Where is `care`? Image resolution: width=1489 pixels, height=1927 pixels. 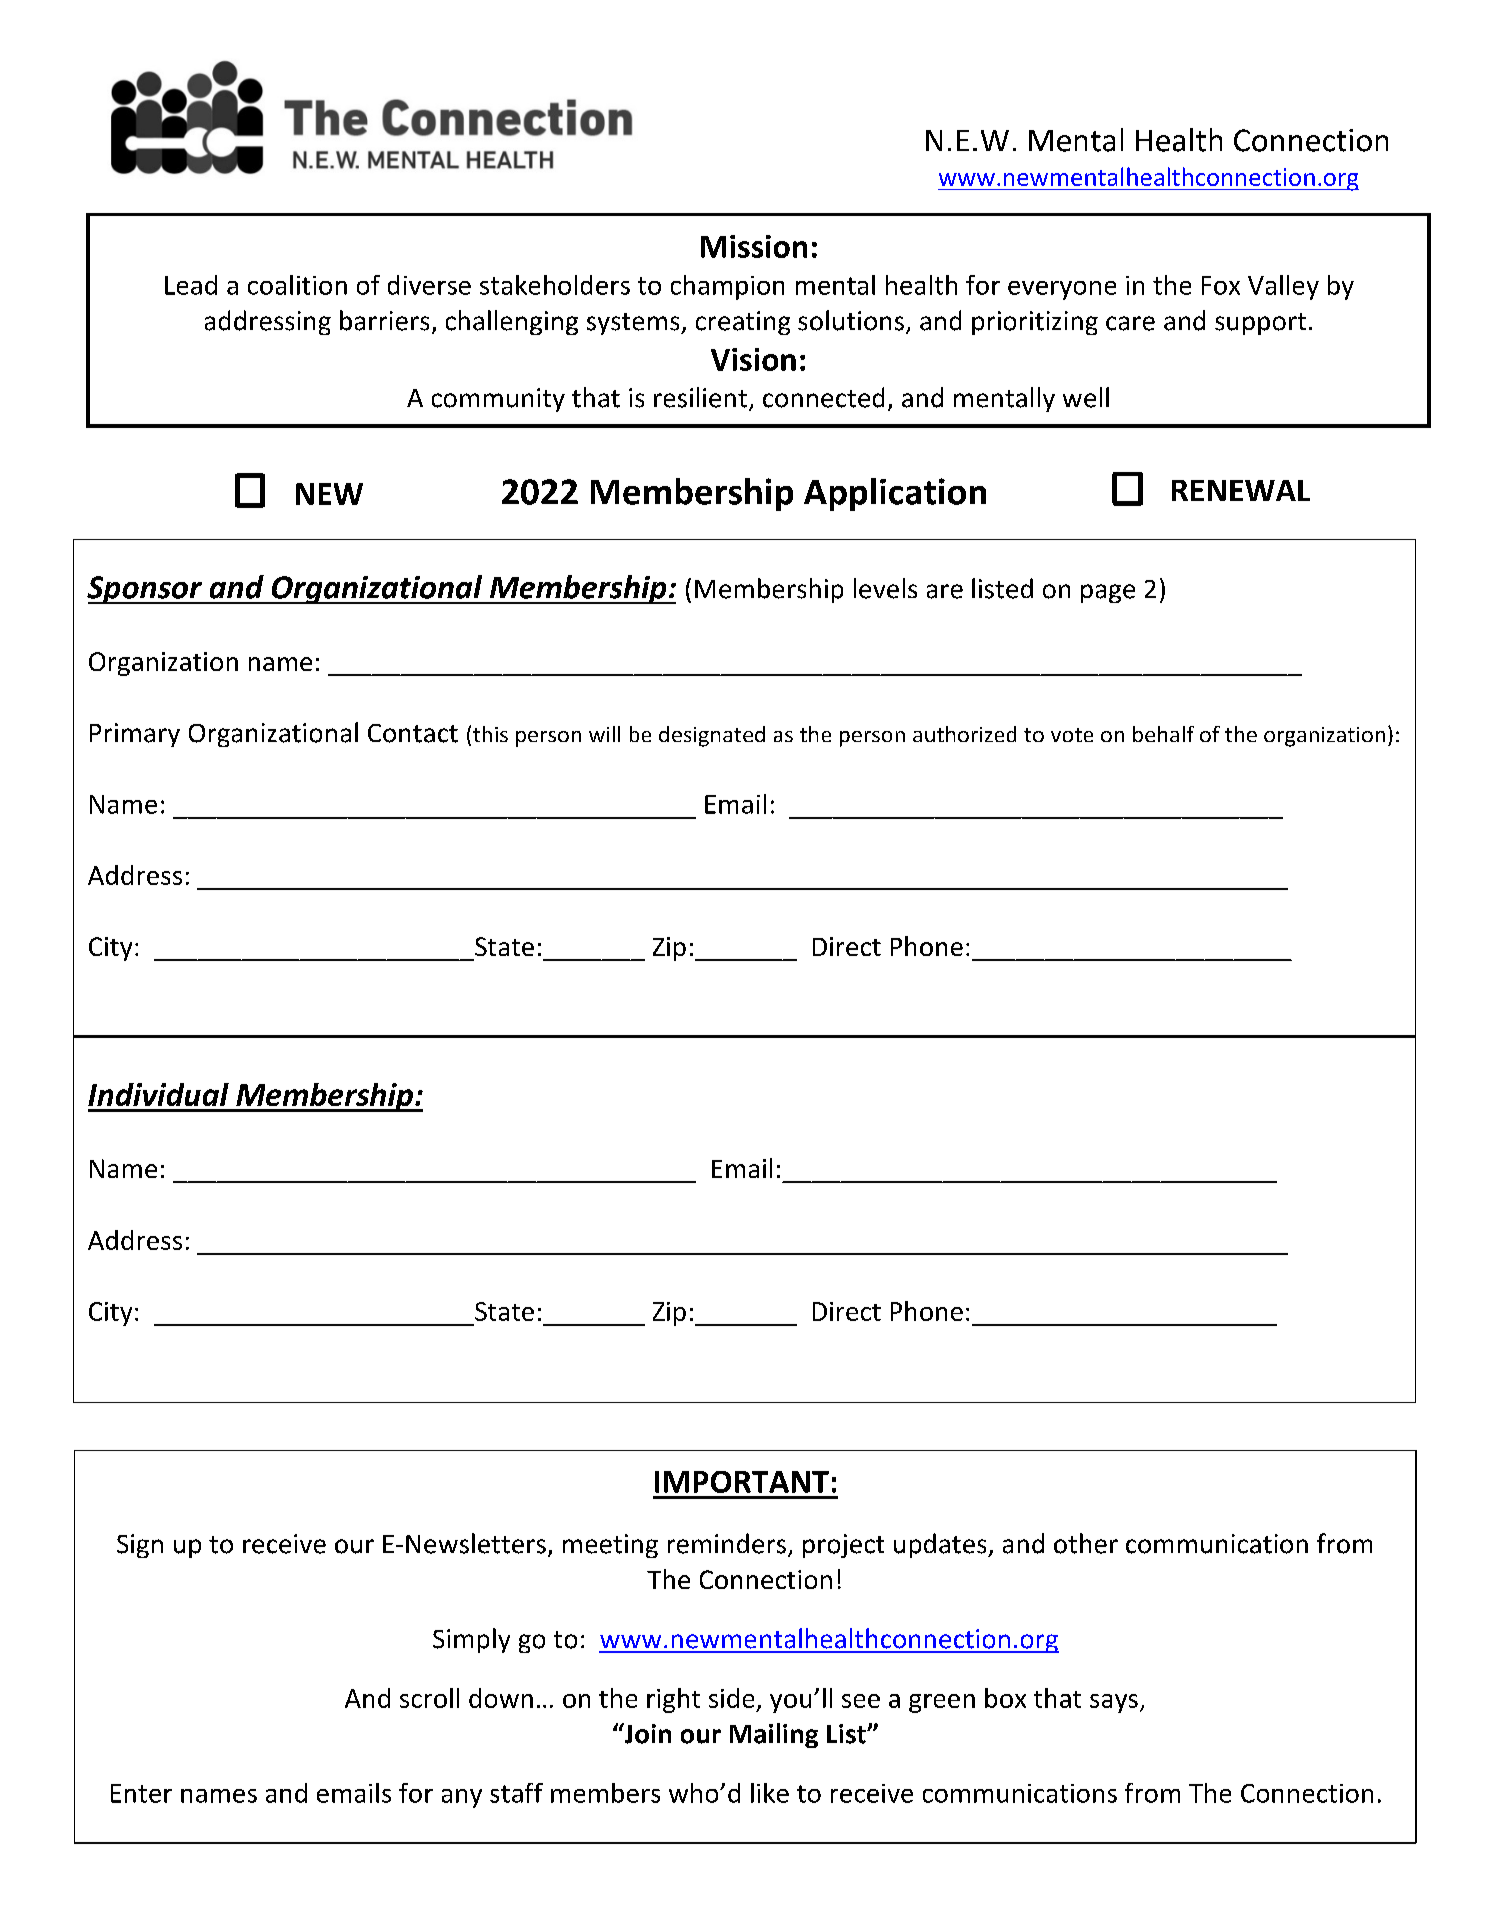
care is located at coordinates (1130, 323).
